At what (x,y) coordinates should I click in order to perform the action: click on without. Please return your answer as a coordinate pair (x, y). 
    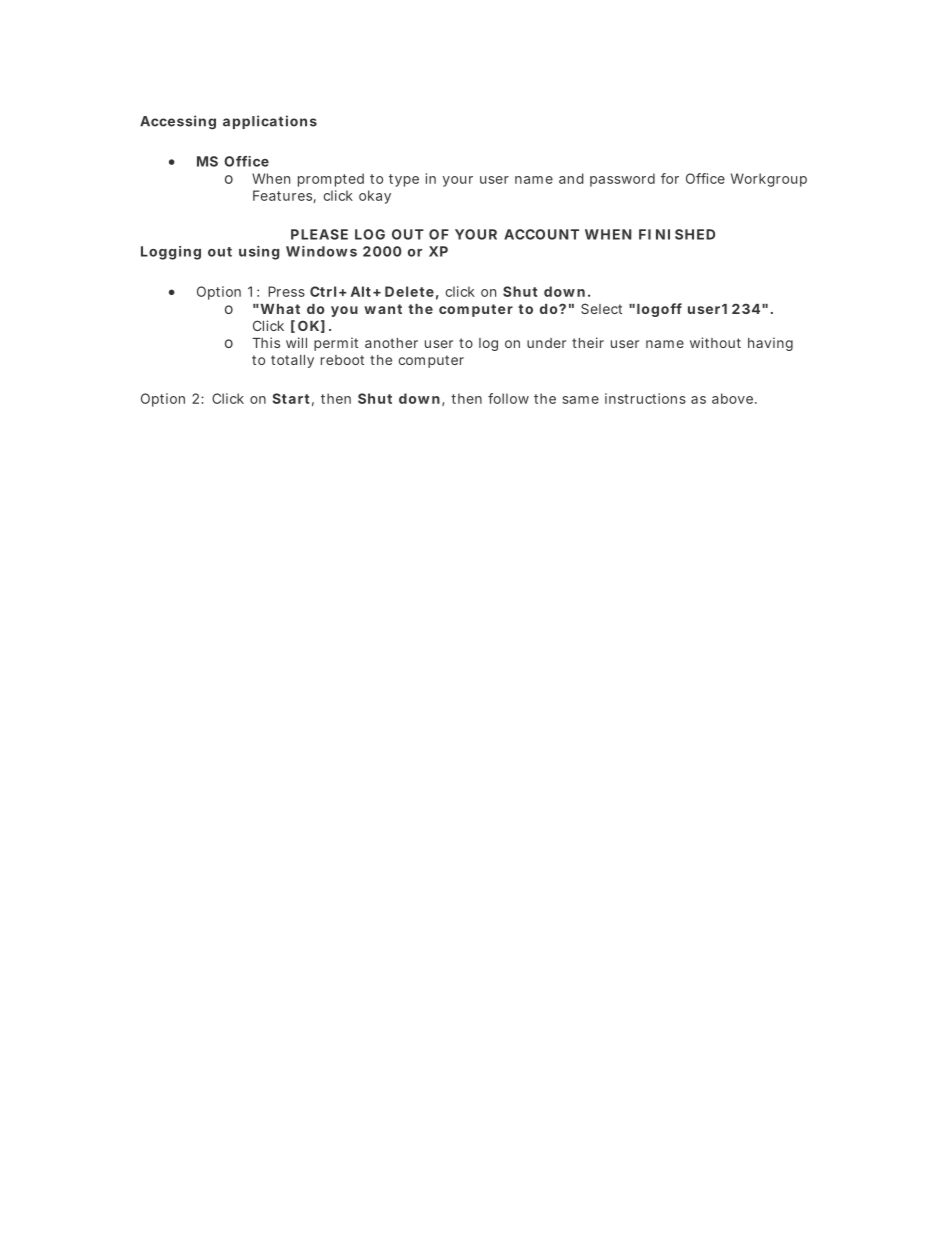
    Looking at the image, I should click on (715, 342).
